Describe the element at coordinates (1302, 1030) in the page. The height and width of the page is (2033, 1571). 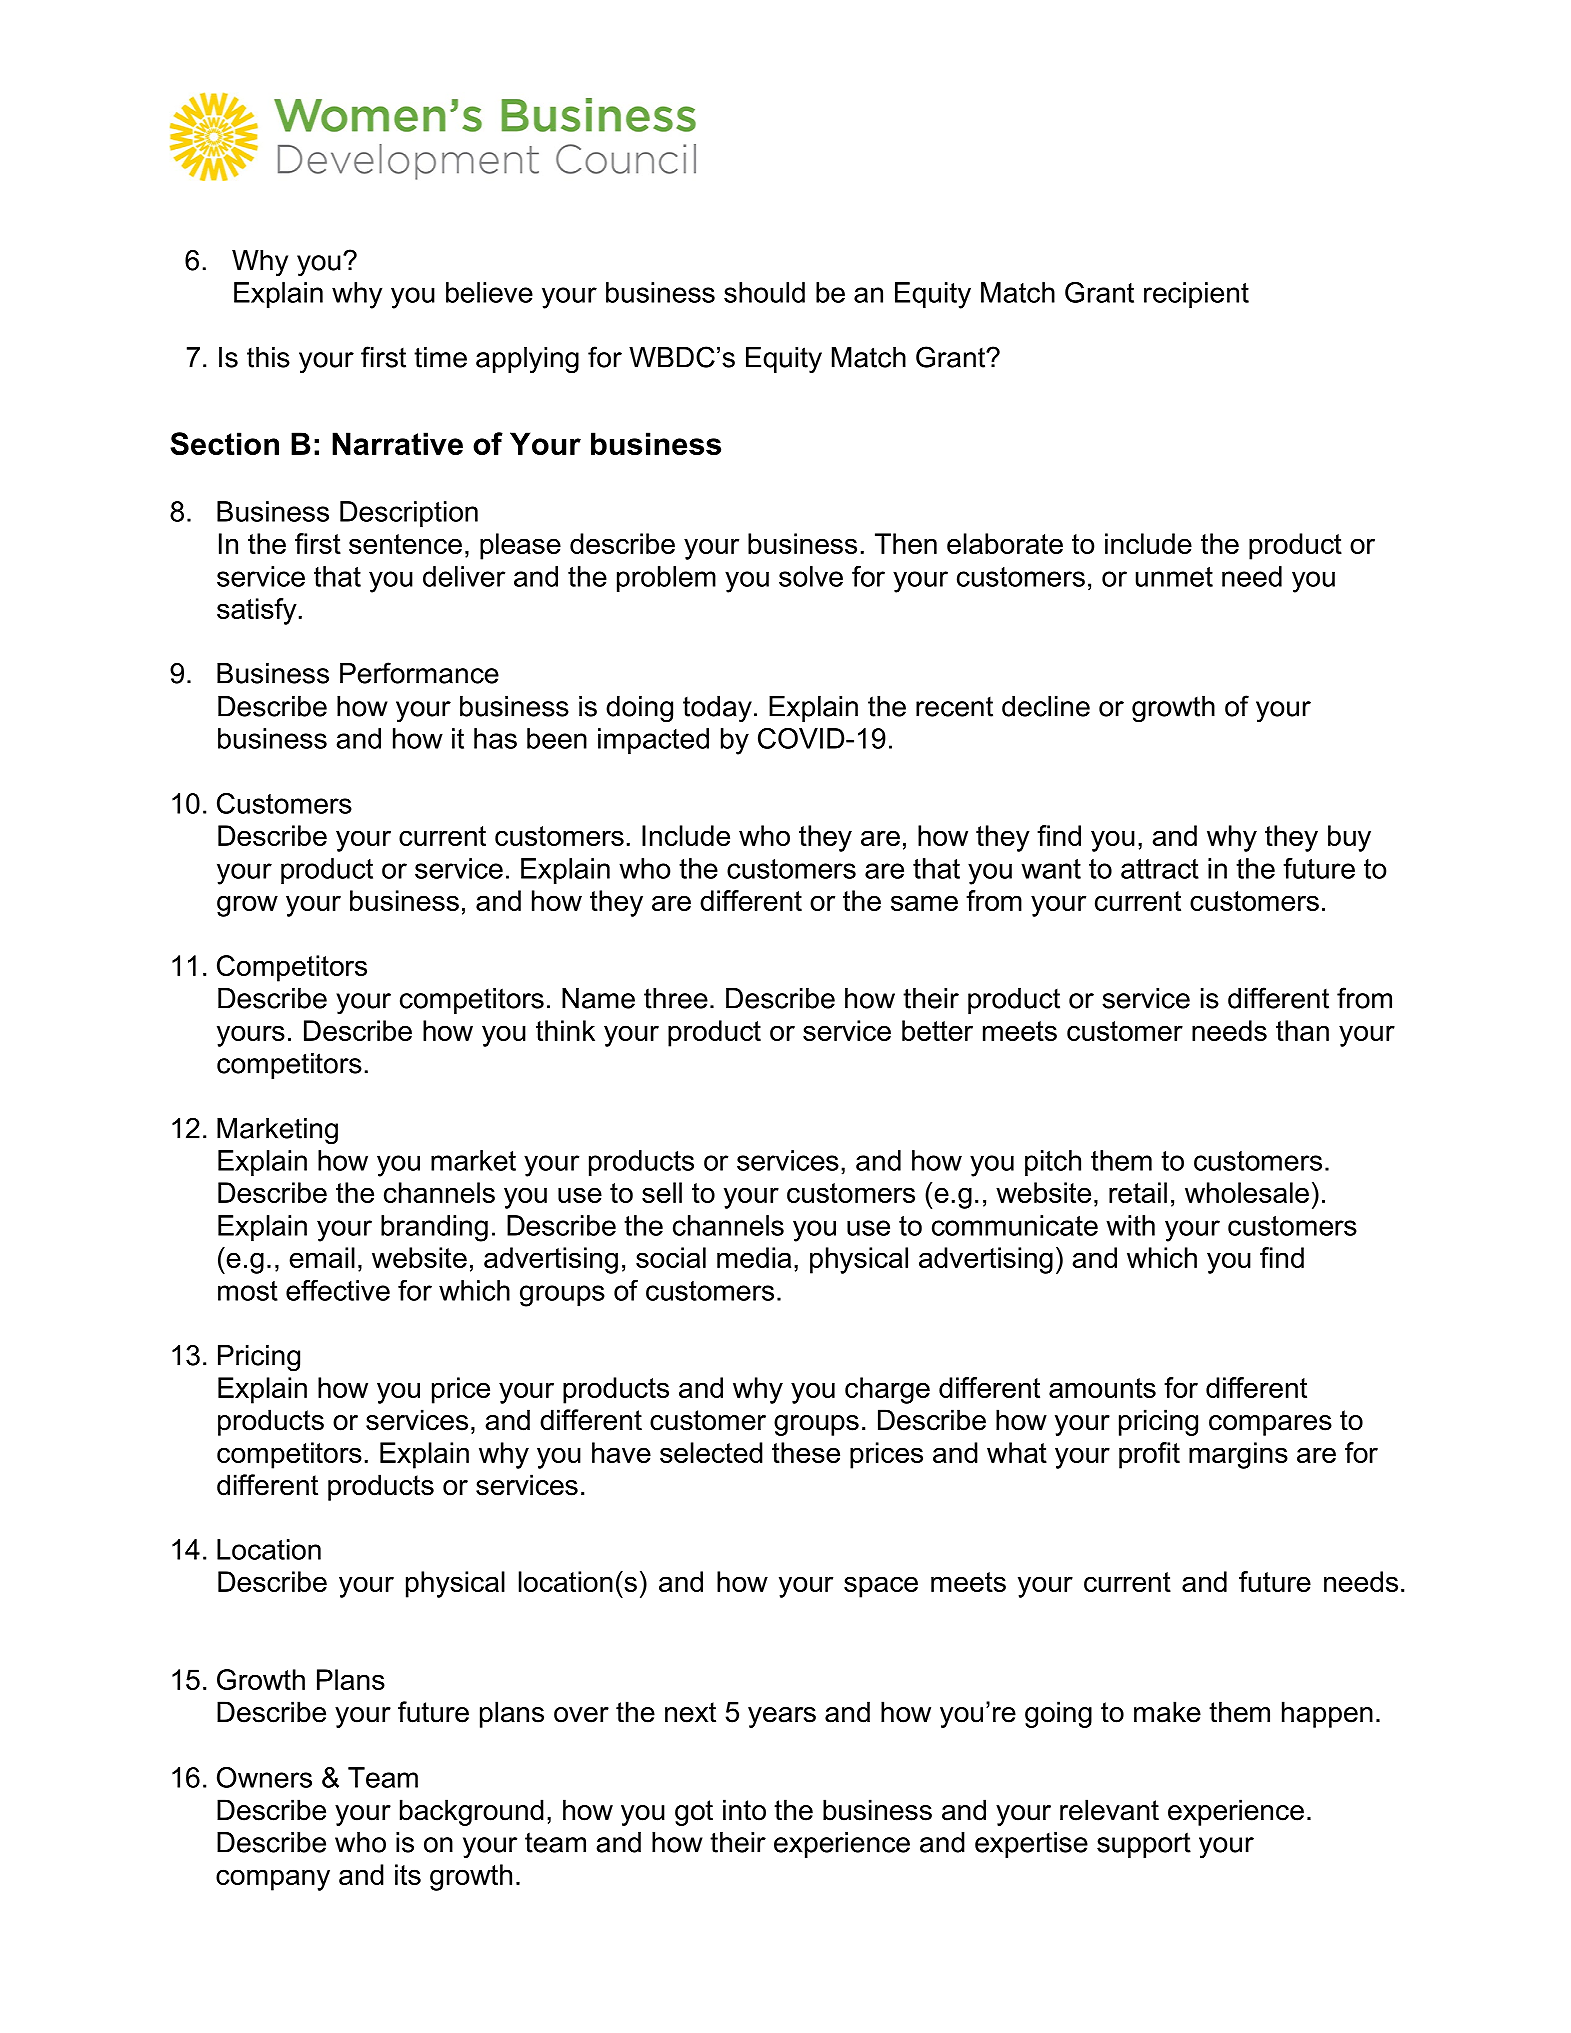
I see `than` at that location.
